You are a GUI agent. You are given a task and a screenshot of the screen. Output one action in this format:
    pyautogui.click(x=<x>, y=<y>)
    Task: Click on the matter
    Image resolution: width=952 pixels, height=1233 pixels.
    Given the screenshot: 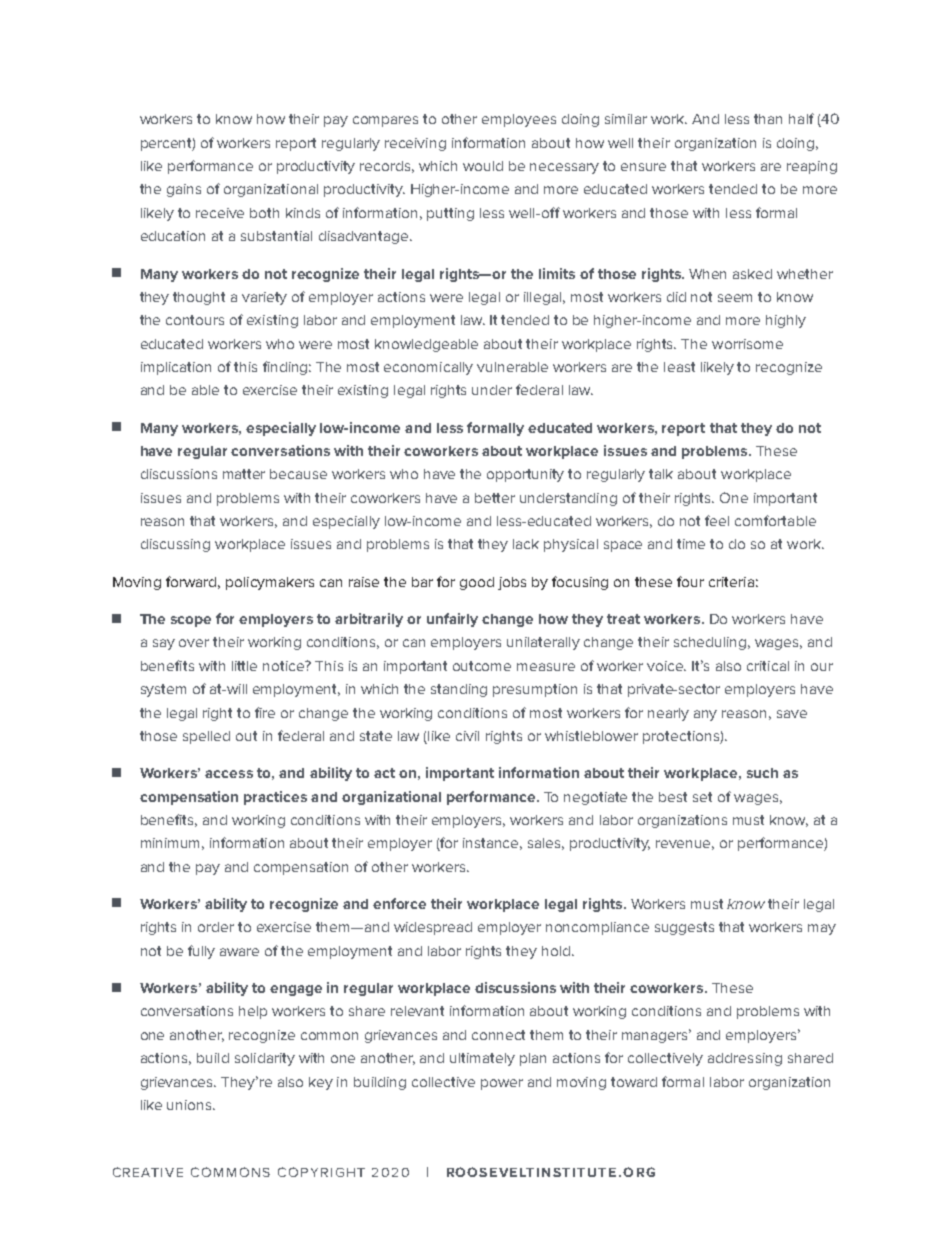 What is the action you would take?
    pyautogui.click(x=244, y=474)
